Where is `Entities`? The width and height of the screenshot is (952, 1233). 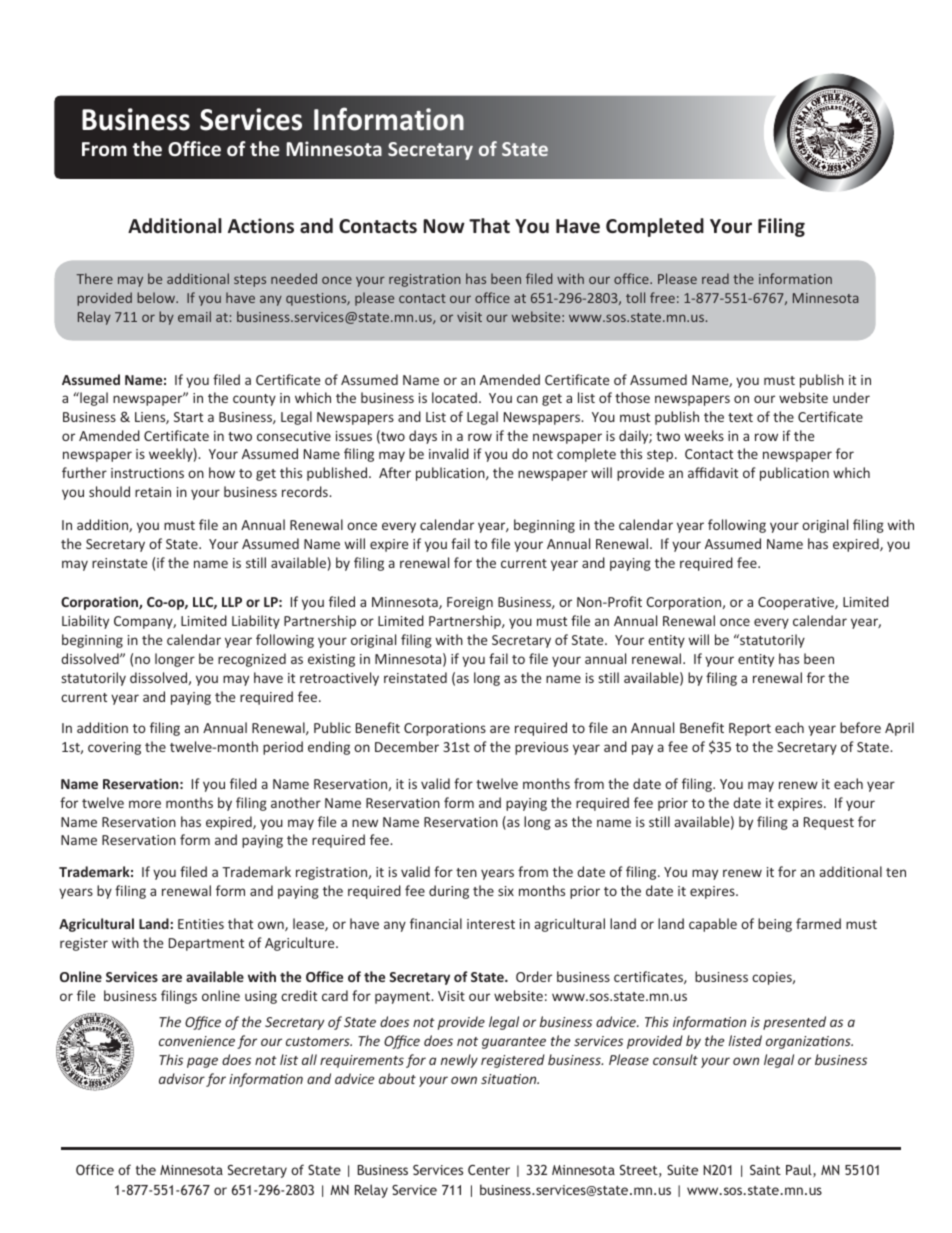
Entities is located at coordinates (201, 924).
